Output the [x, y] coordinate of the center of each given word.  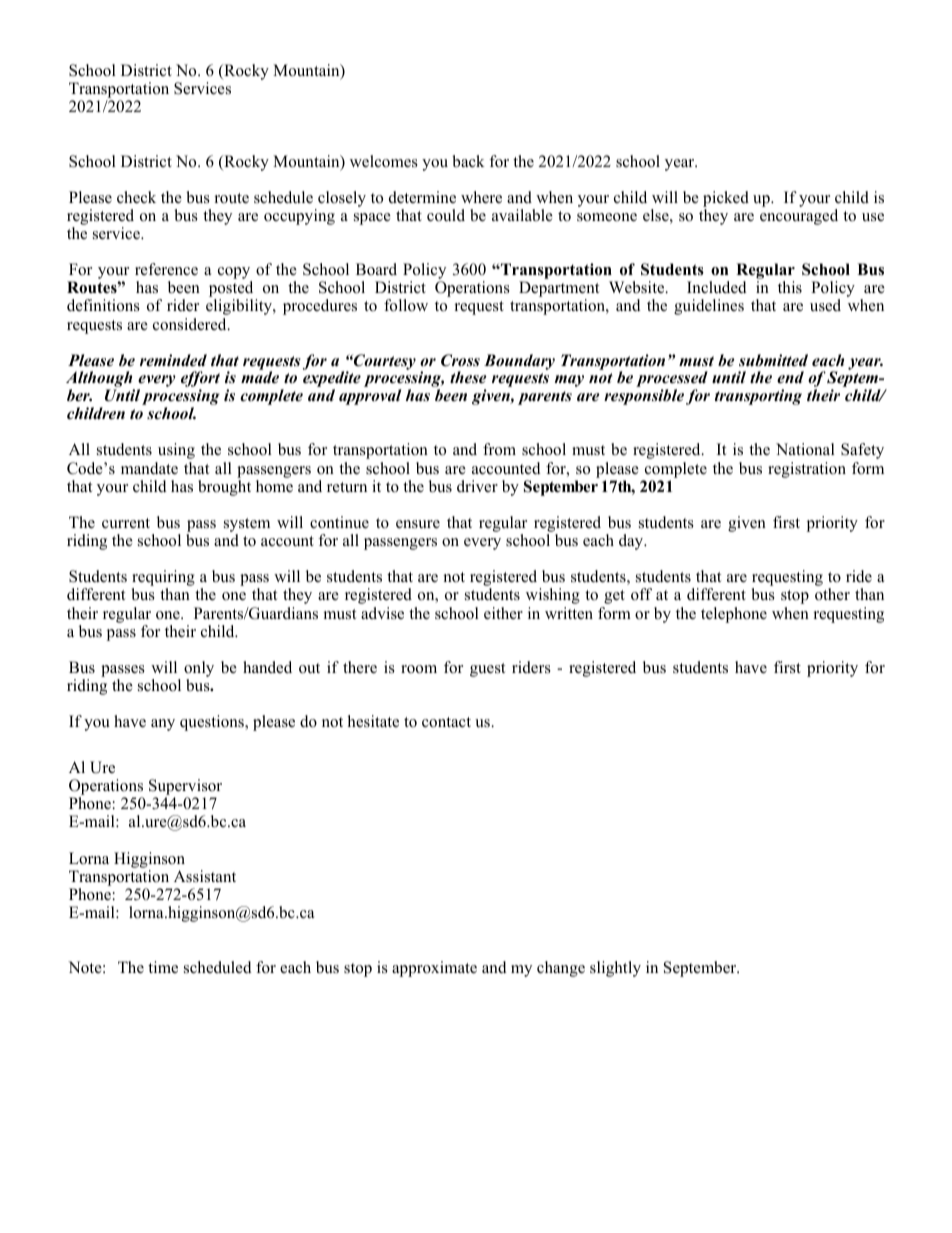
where [481, 197]
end [790, 377]
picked [726, 199]
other [832, 594]
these [468, 377]
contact [446, 722]
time [163, 967]
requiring [163, 579]
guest [487, 670]
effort [200, 380]
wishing [553, 596]
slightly [615, 969]
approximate [434, 969]
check [136, 197]
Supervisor [185, 788]
